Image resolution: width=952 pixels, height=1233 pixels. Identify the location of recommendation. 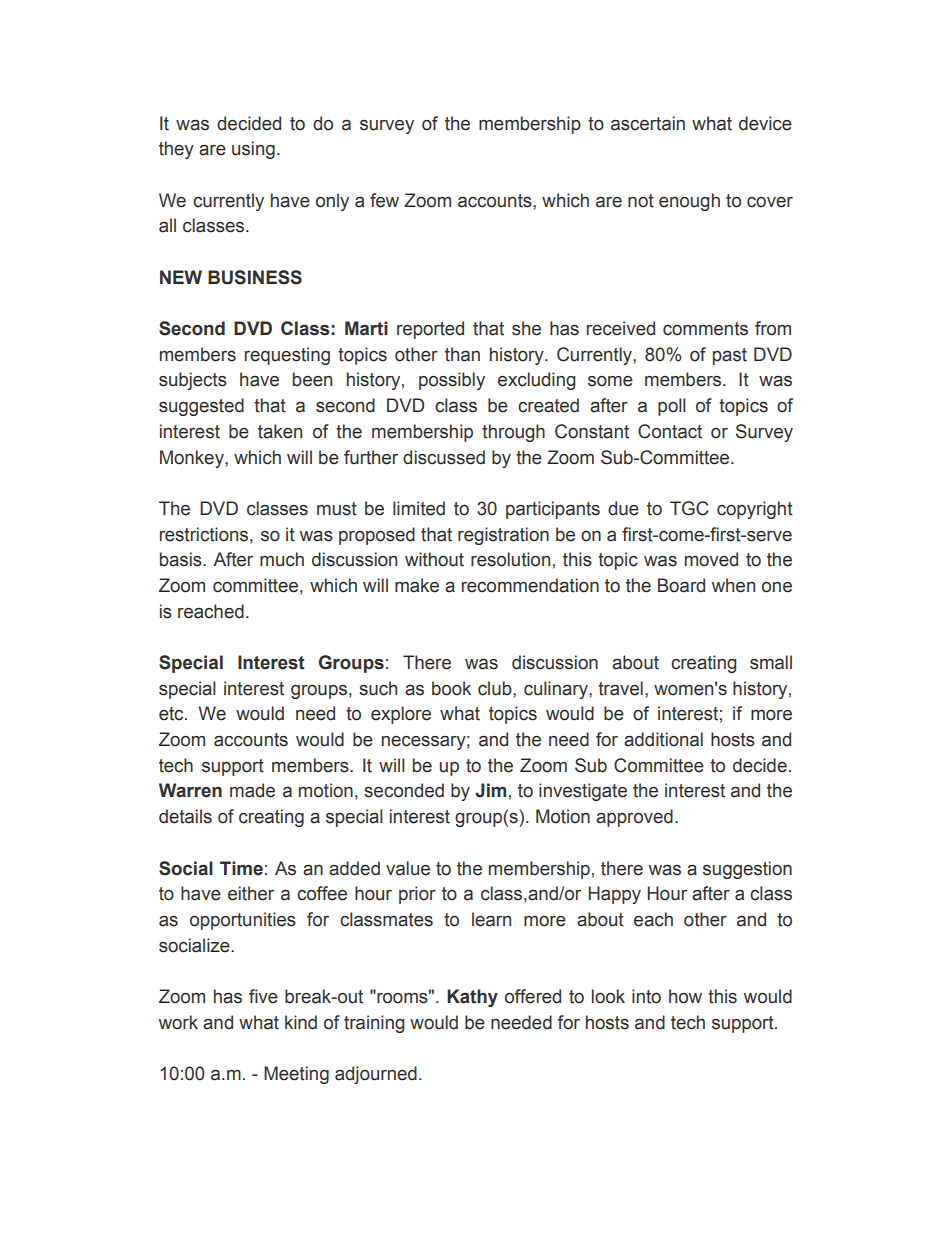
(530, 585).
